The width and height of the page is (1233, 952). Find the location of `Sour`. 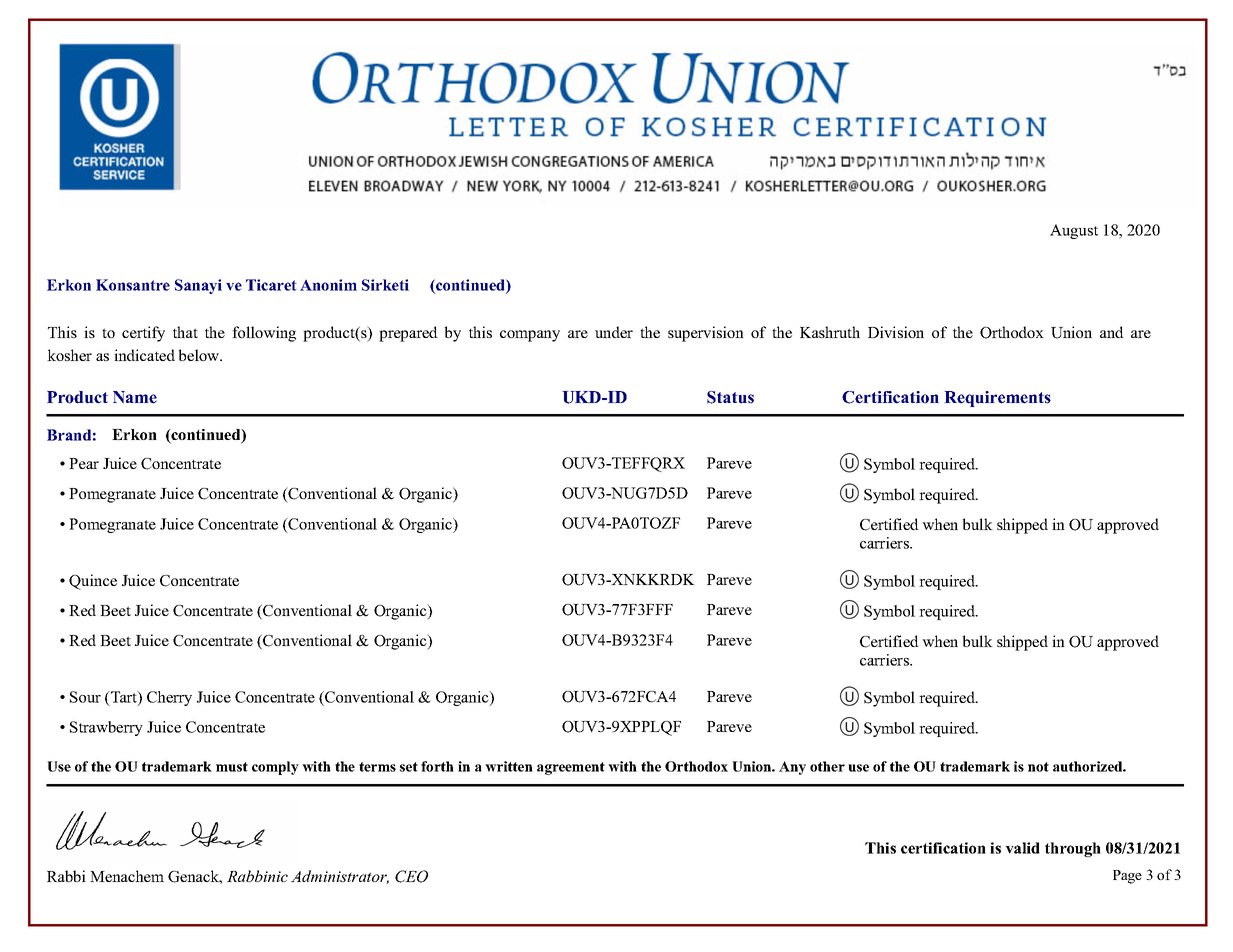

Sour is located at coordinates (85, 697).
